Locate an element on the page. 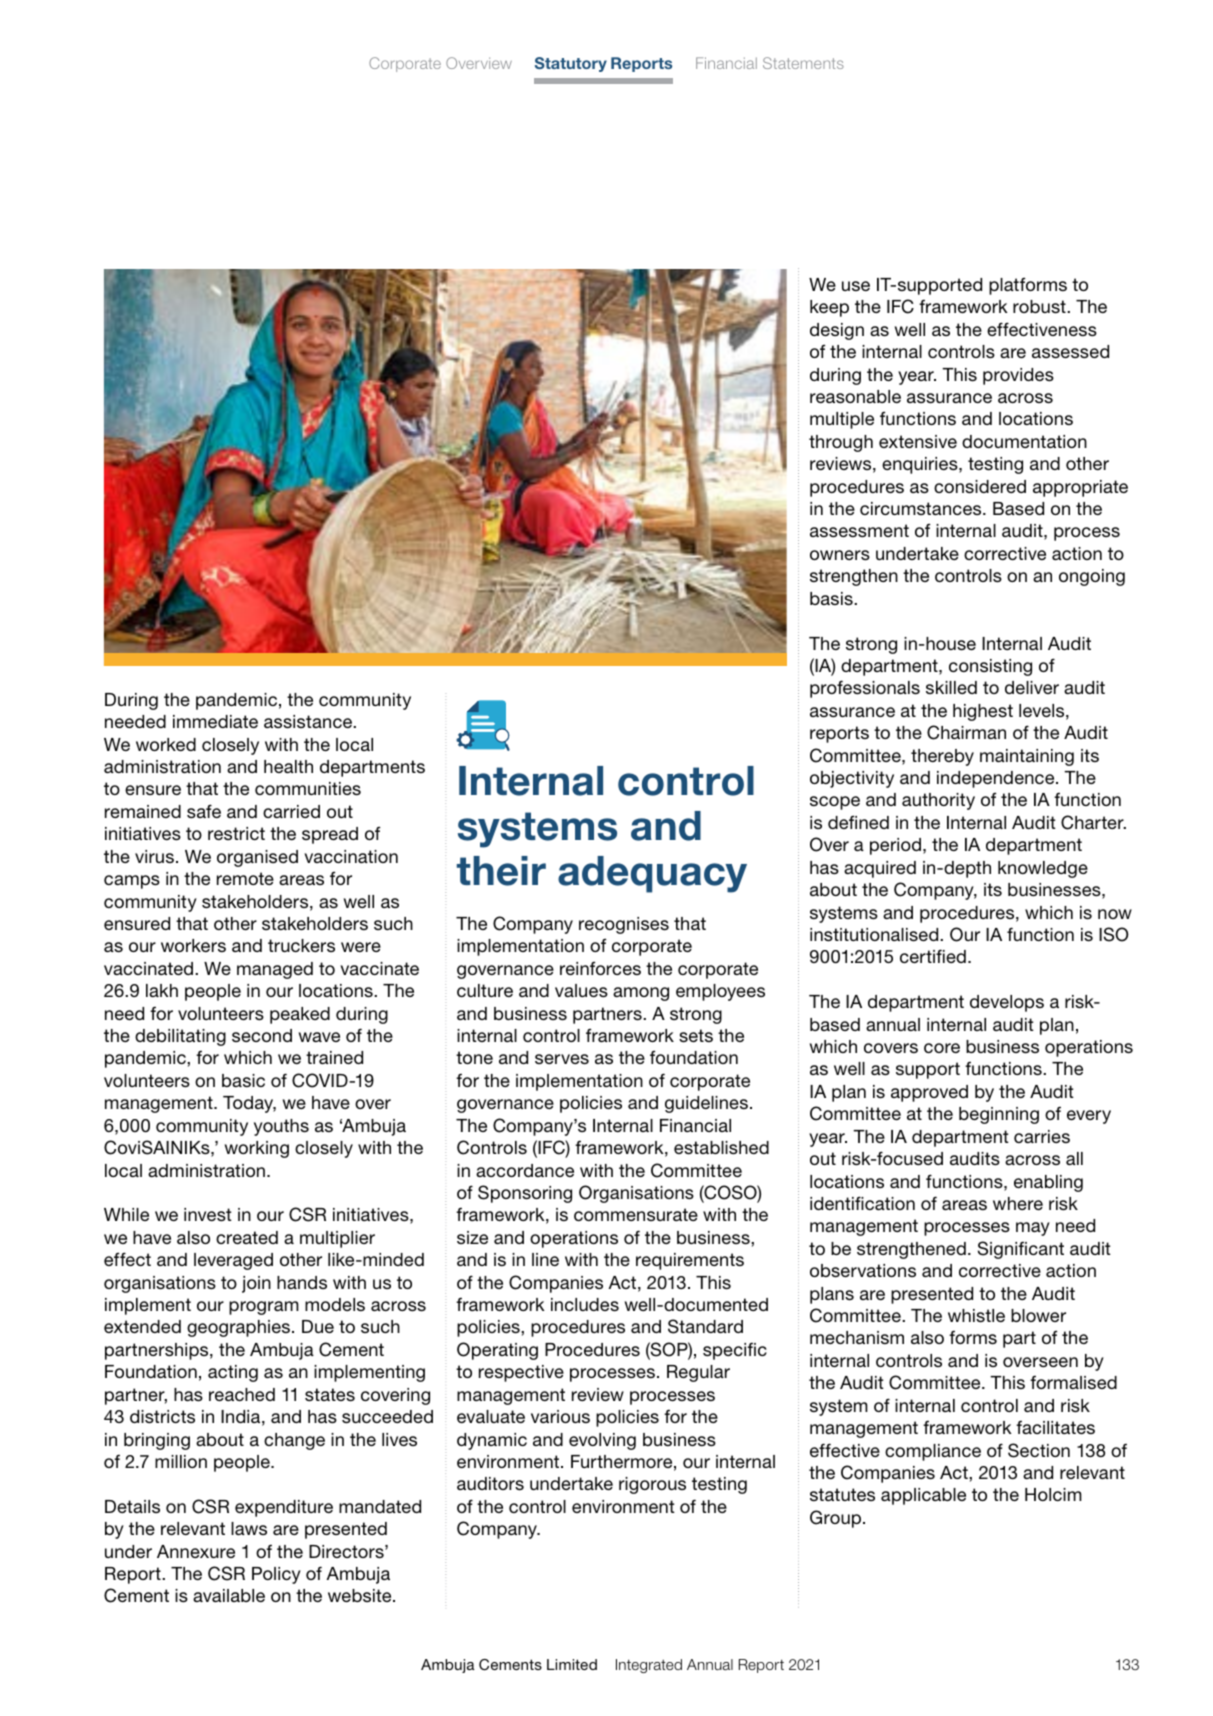 The image size is (1213, 1716). available is located at coordinates (229, 1595).
